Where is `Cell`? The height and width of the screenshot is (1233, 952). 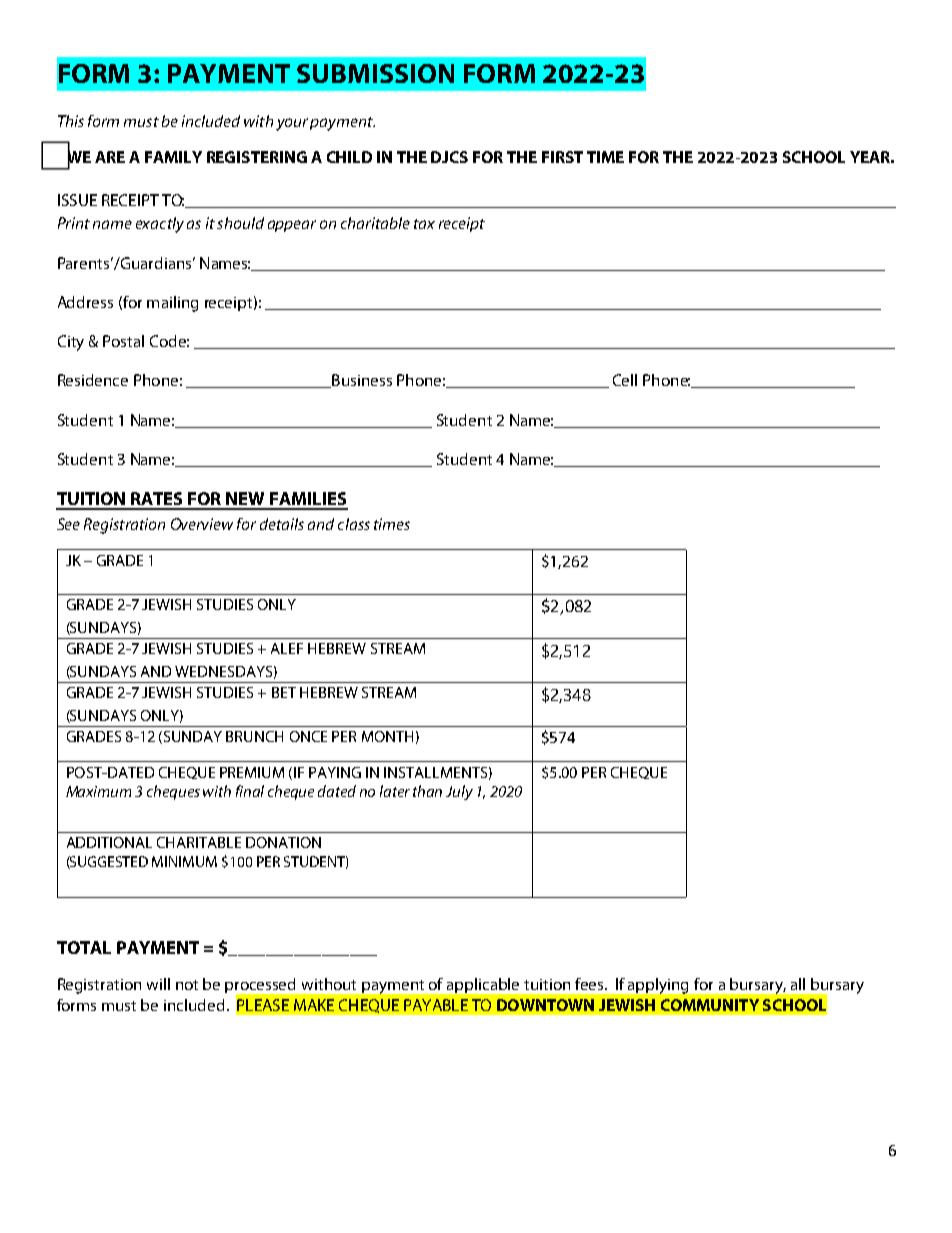 Cell is located at coordinates (625, 380).
